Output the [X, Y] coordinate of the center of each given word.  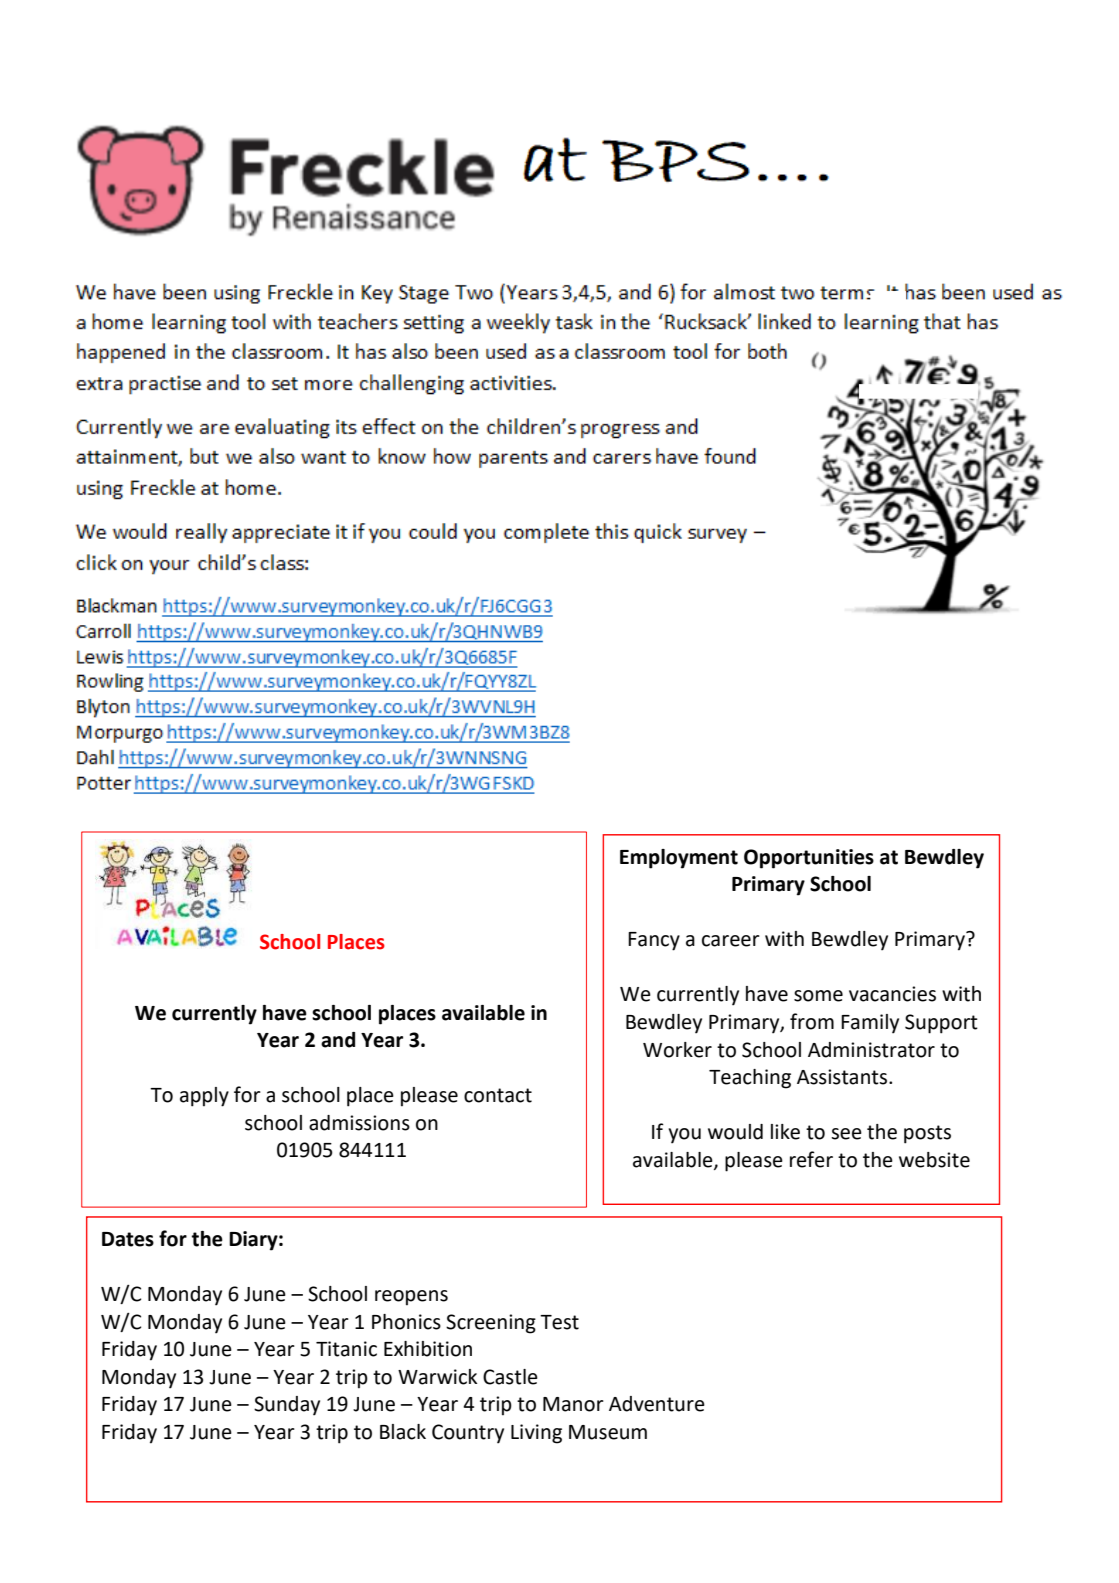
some [818, 996]
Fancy [654, 941]
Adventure [657, 1404]
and [338, 1040]
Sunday [287, 1406]
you [684, 1136]
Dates [128, 1239]
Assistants [843, 1077]
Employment [679, 859]
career [731, 941]
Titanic [346, 1349]
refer [811, 1159]
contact [498, 1095]
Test [559, 1322]
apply [204, 1097]
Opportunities [809, 859]
